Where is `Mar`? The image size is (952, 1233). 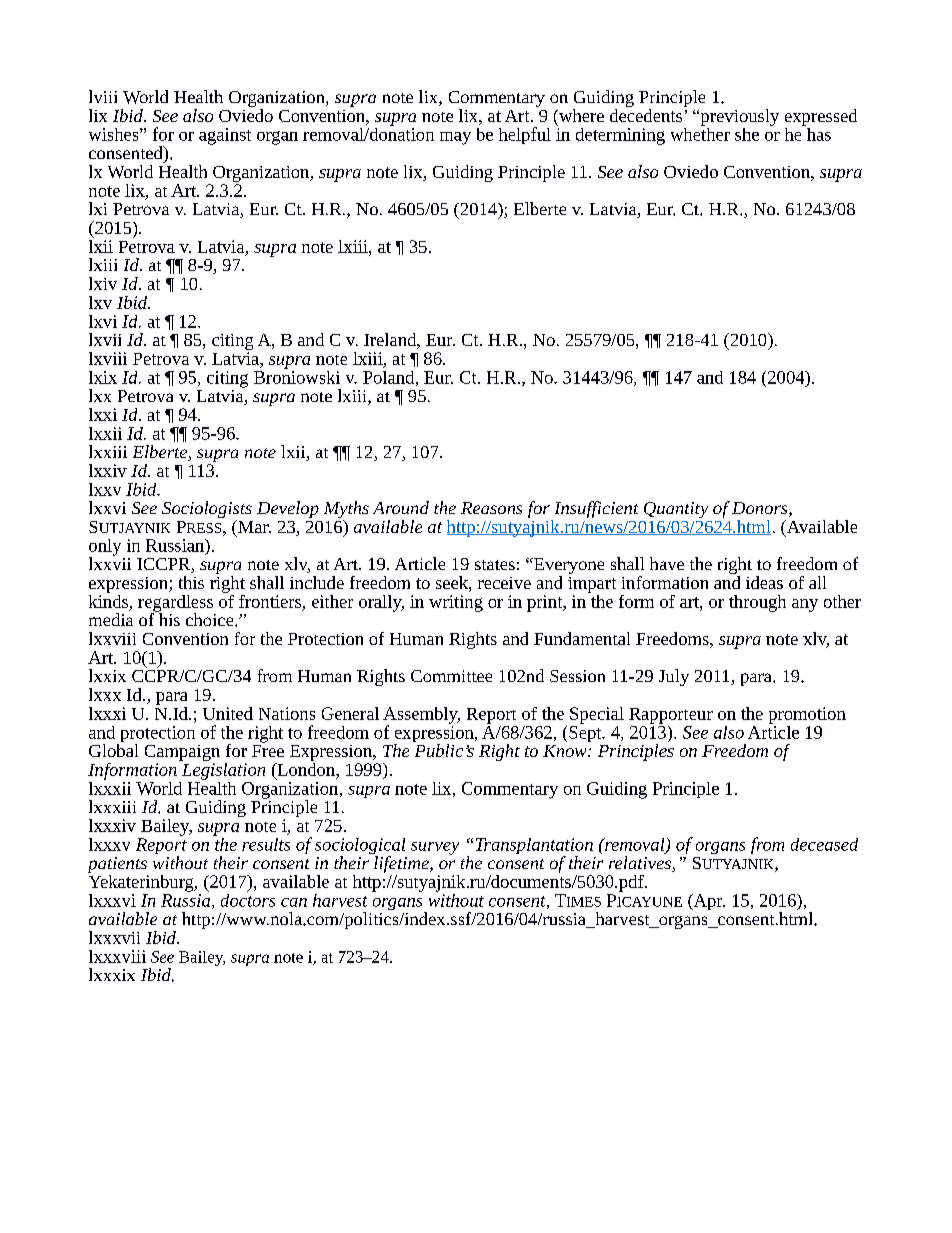 Mar is located at coordinates (253, 526).
